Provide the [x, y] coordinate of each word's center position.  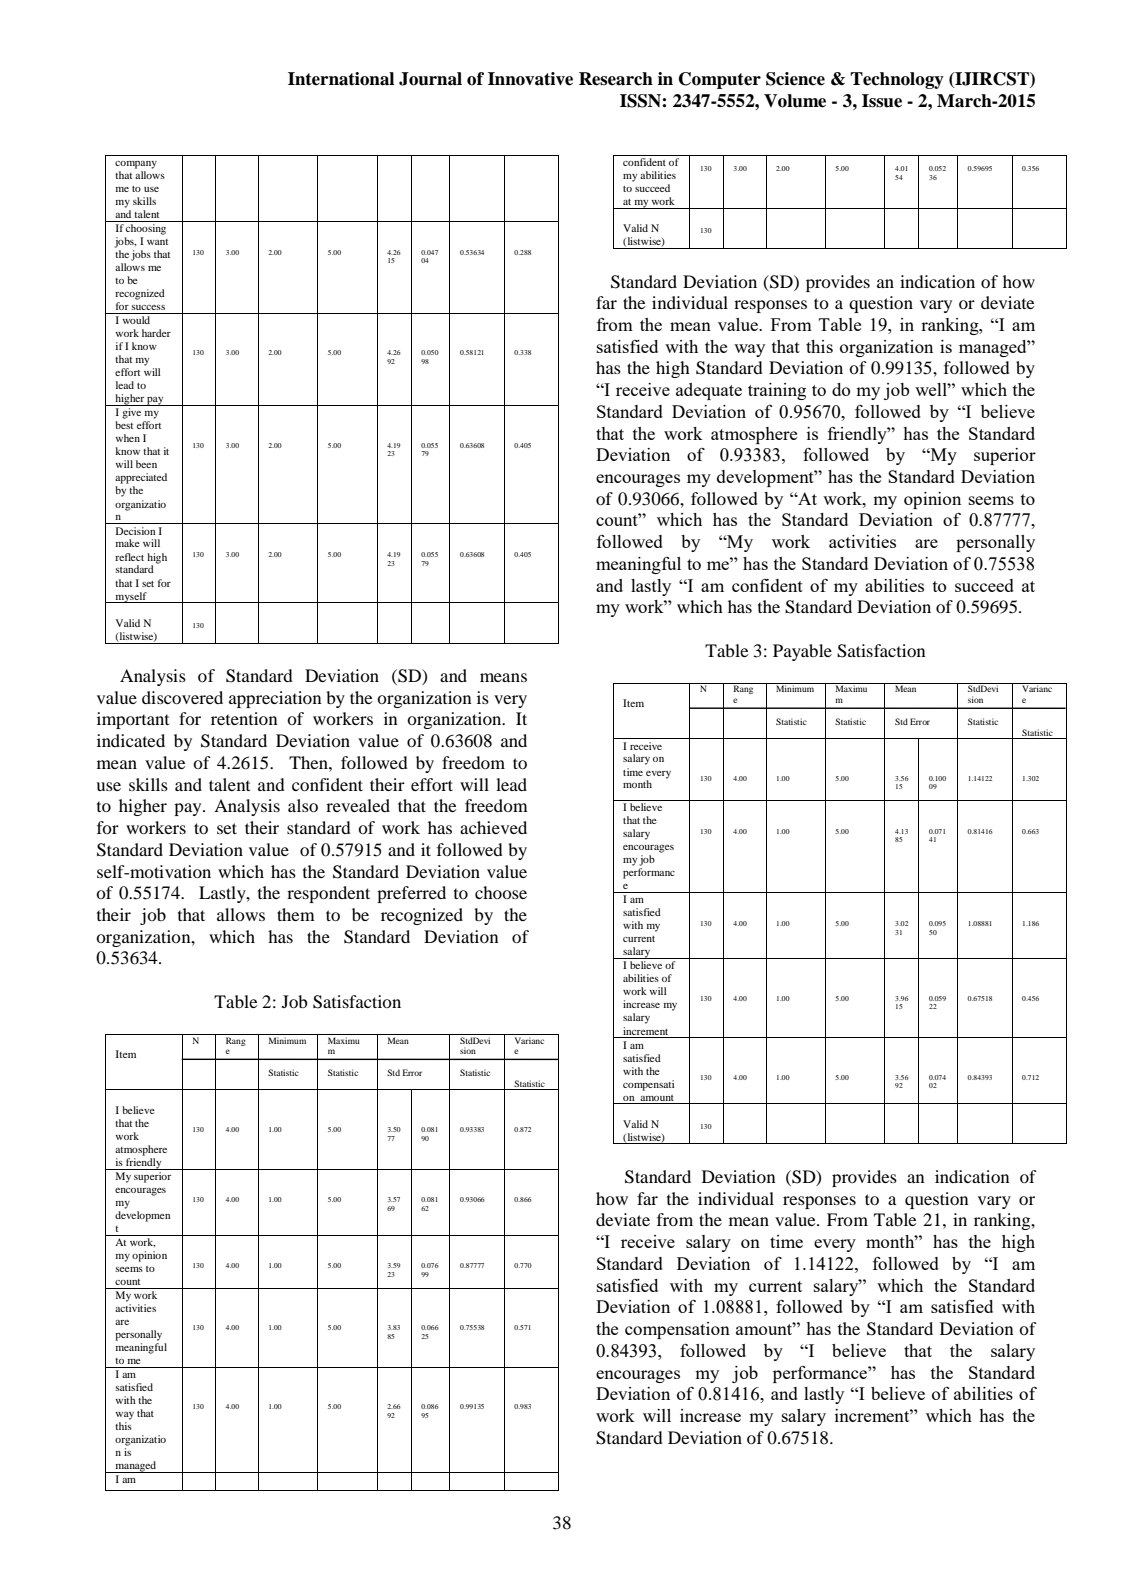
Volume [795, 101]
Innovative [530, 79]
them [296, 914]
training [777, 391]
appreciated [141, 478]
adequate [709, 391]
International [341, 79]
